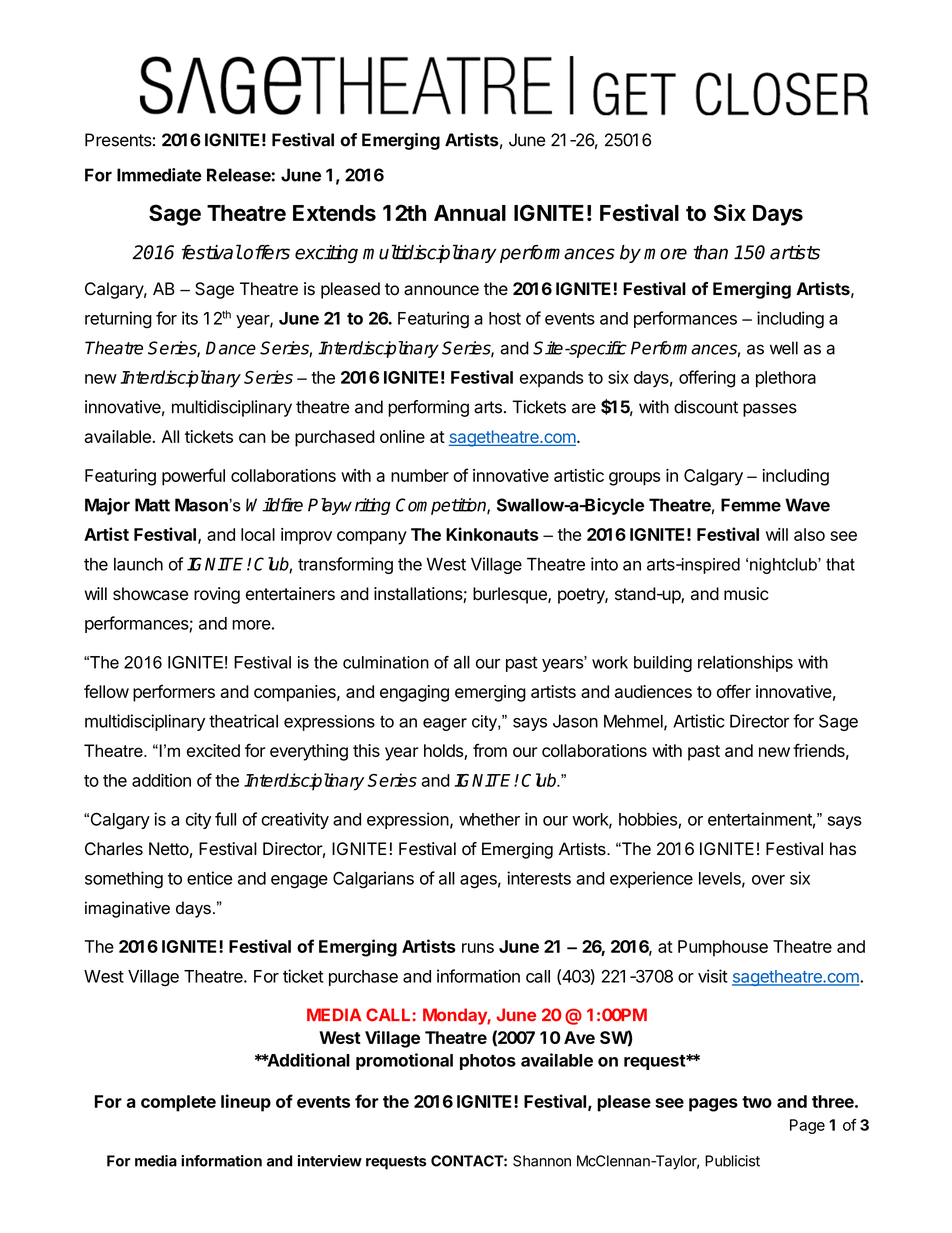  I want to click on complete, so click(178, 1103).
